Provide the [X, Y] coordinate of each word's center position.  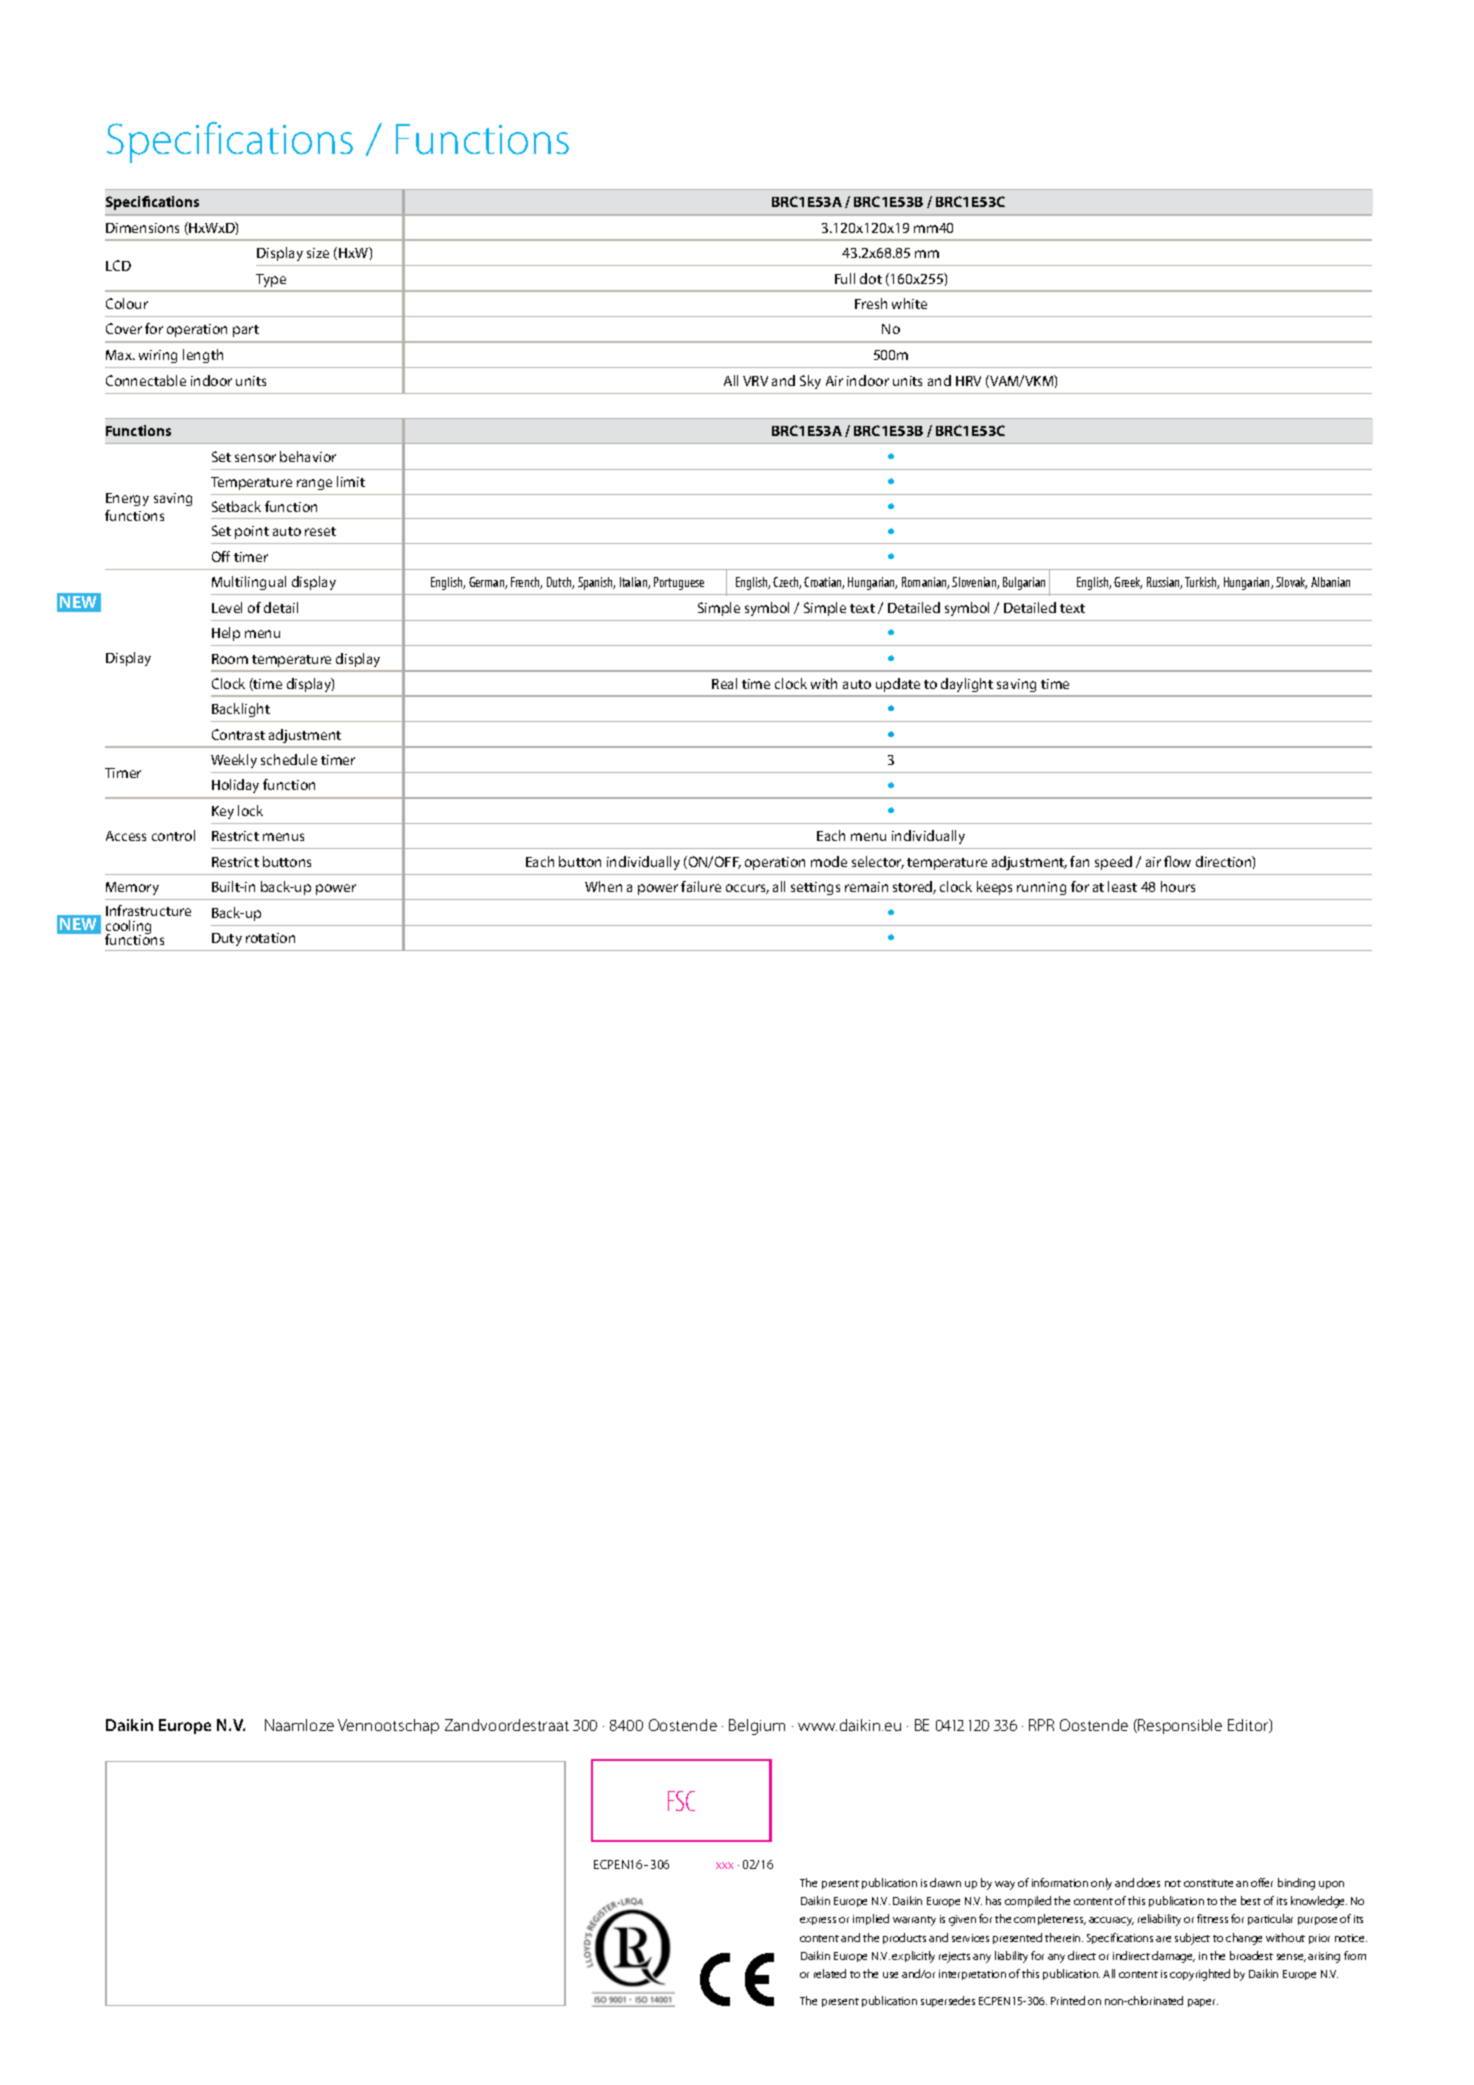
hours [1178, 886]
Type [271, 280]
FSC [681, 1801]
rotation [270, 938]
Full [845, 278]
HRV [968, 381]
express [818, 1921]
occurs [747, 889]
